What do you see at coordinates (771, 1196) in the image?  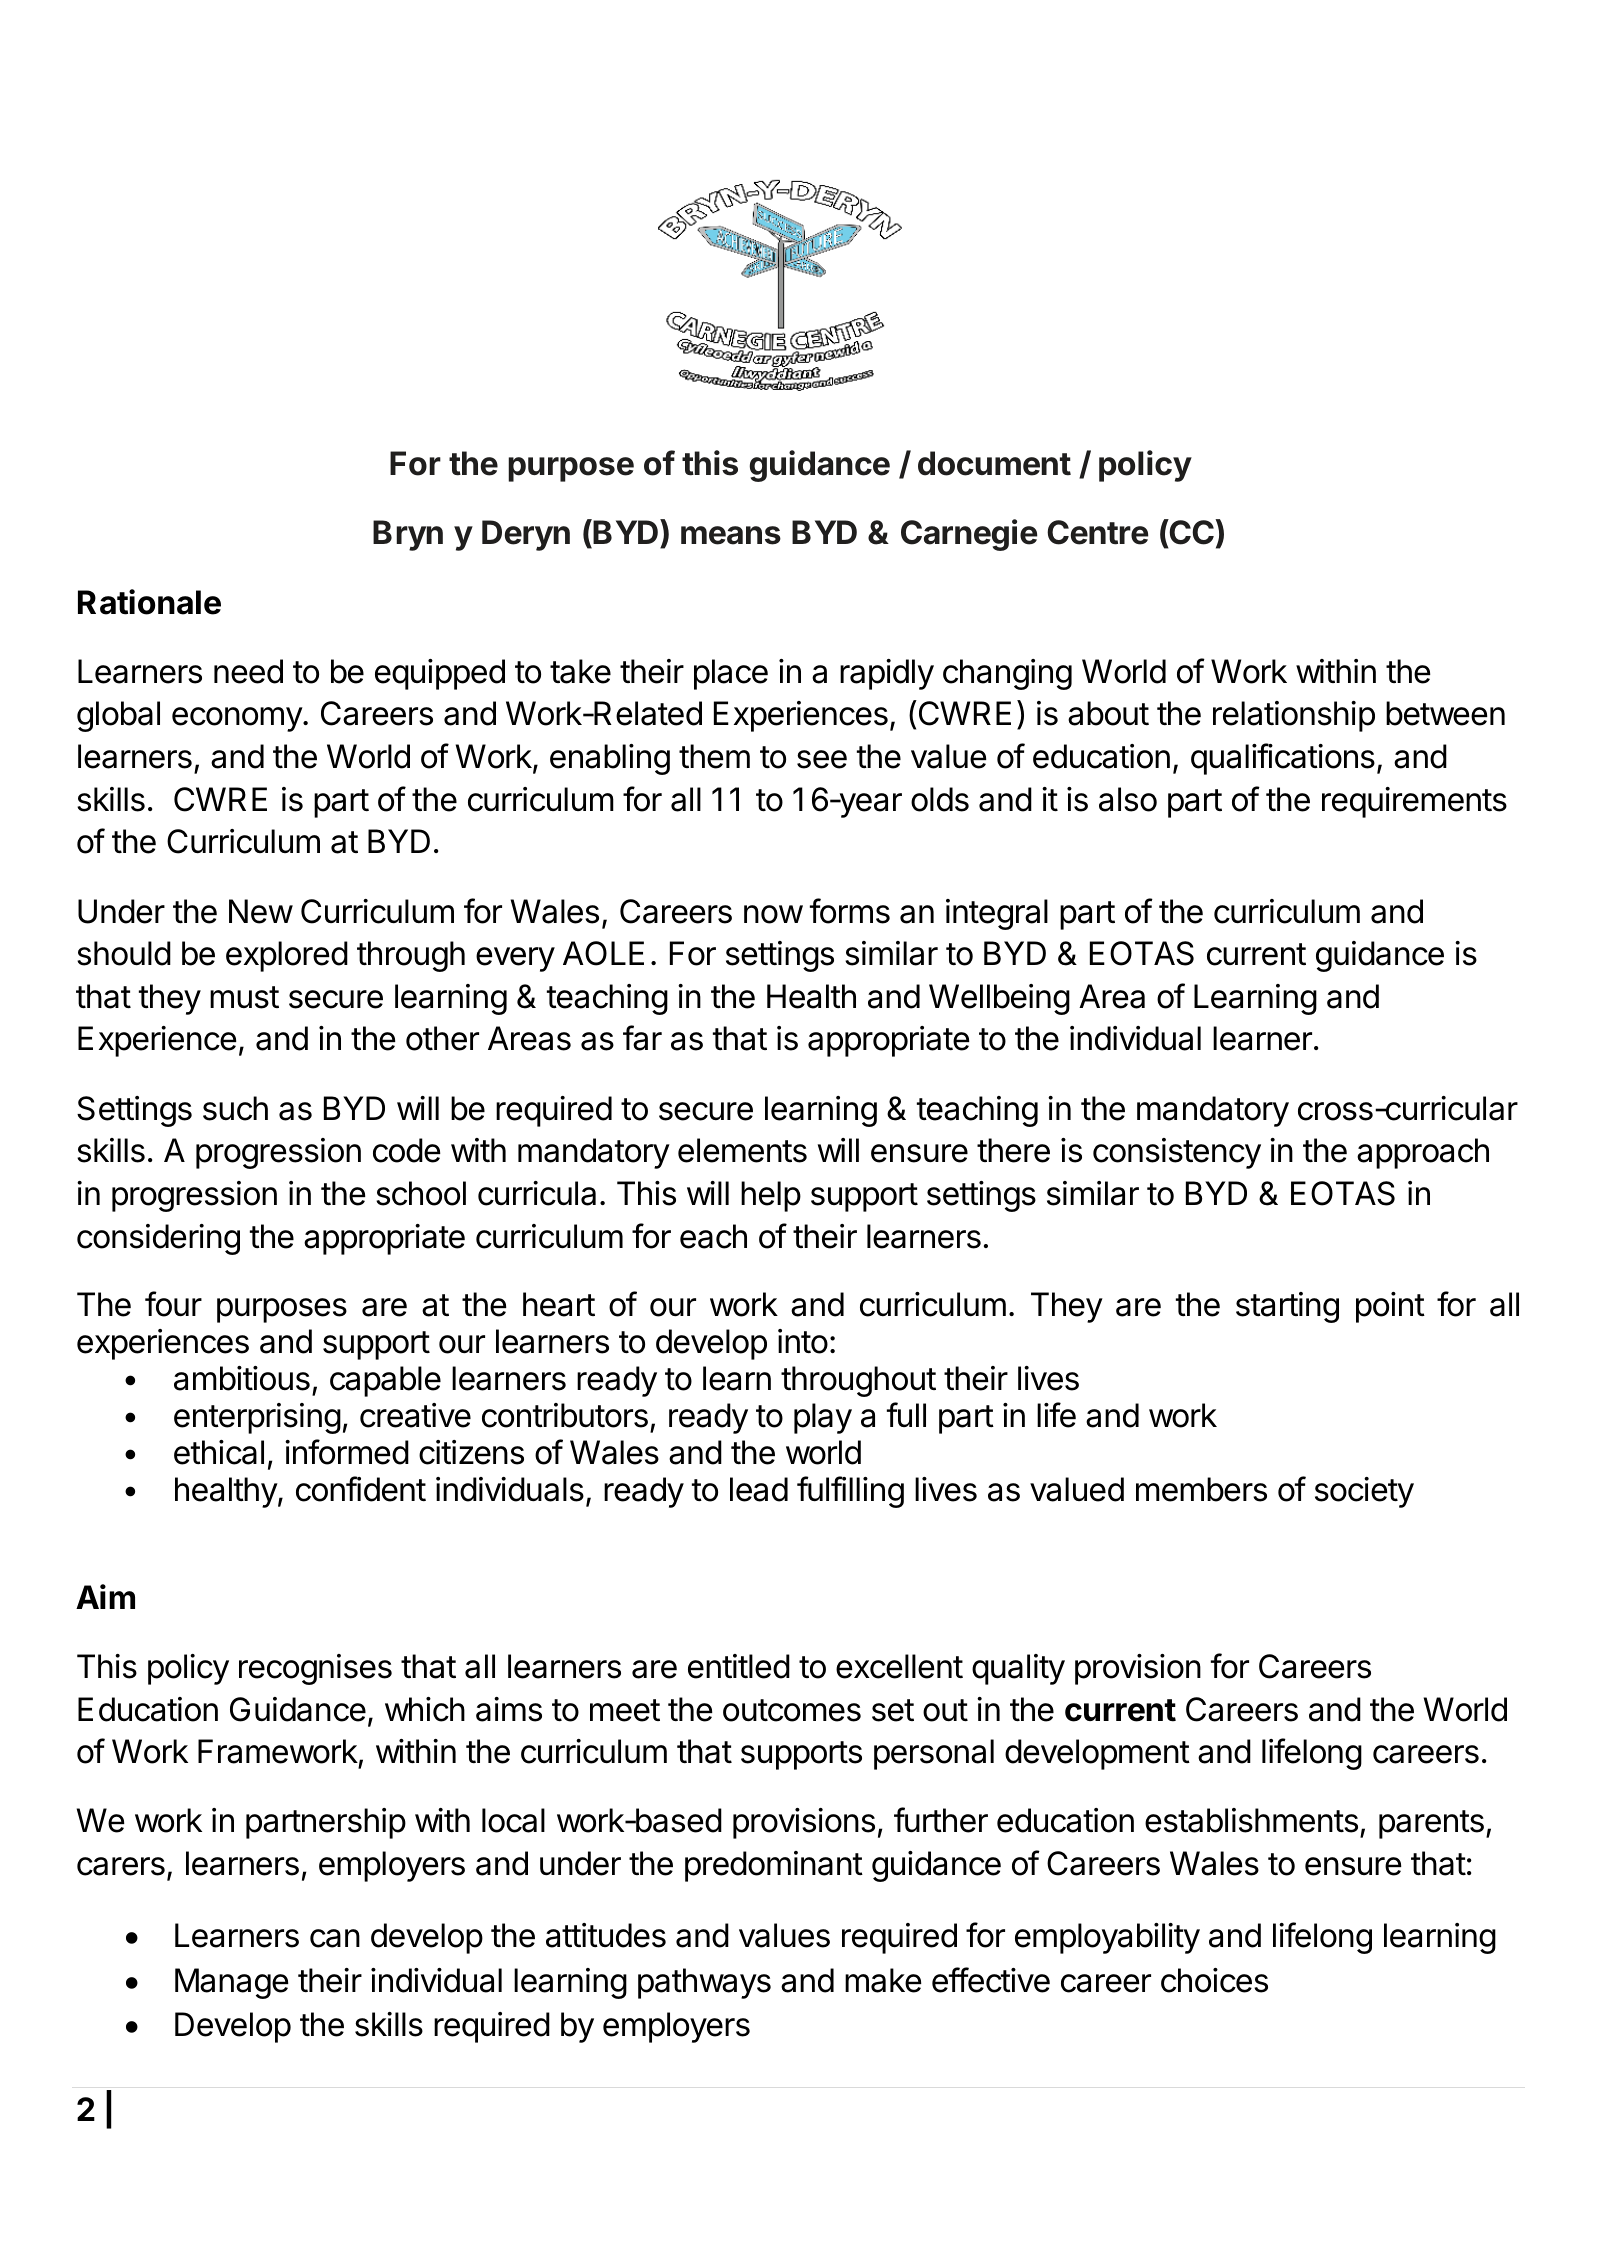 I see `help` at bounding box center [771, 1196].
